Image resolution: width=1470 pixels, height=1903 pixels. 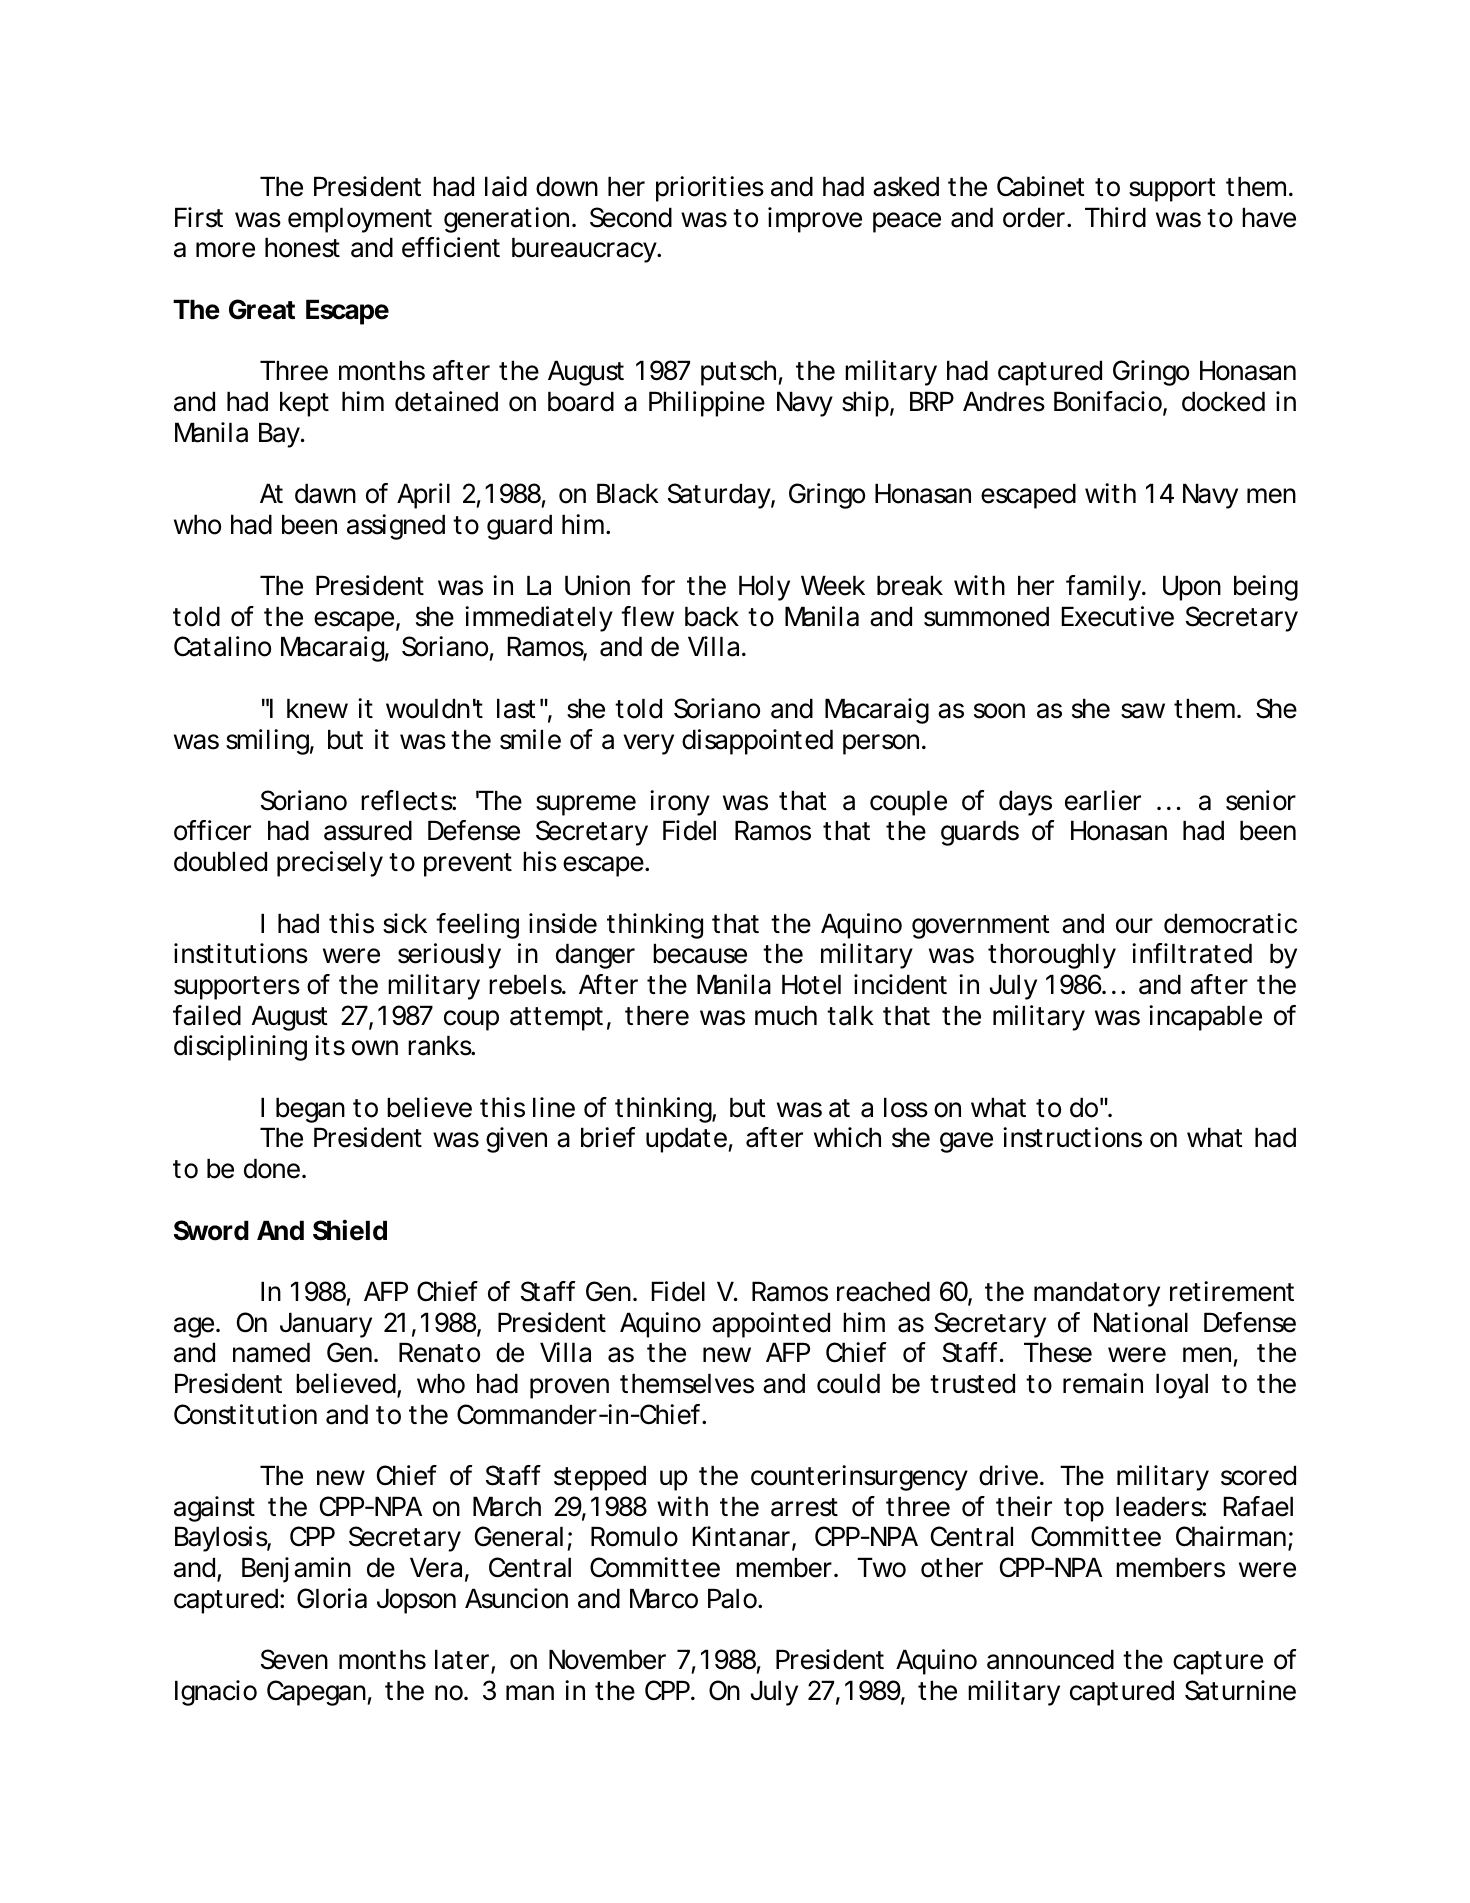 I want to click on Seven, so click(x=294, y=1659).
